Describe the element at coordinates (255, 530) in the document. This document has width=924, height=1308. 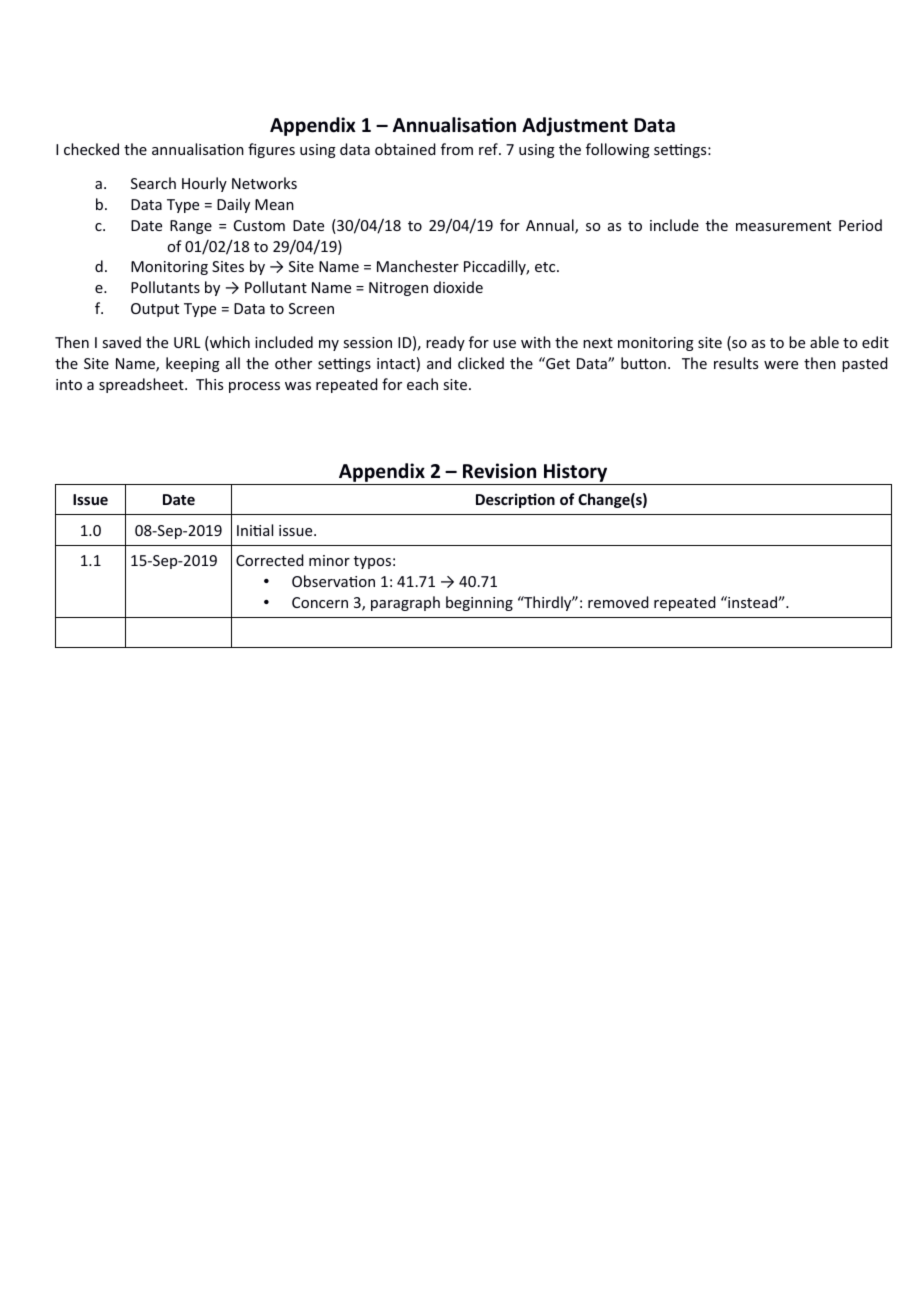
I see `Initial` at that location.
